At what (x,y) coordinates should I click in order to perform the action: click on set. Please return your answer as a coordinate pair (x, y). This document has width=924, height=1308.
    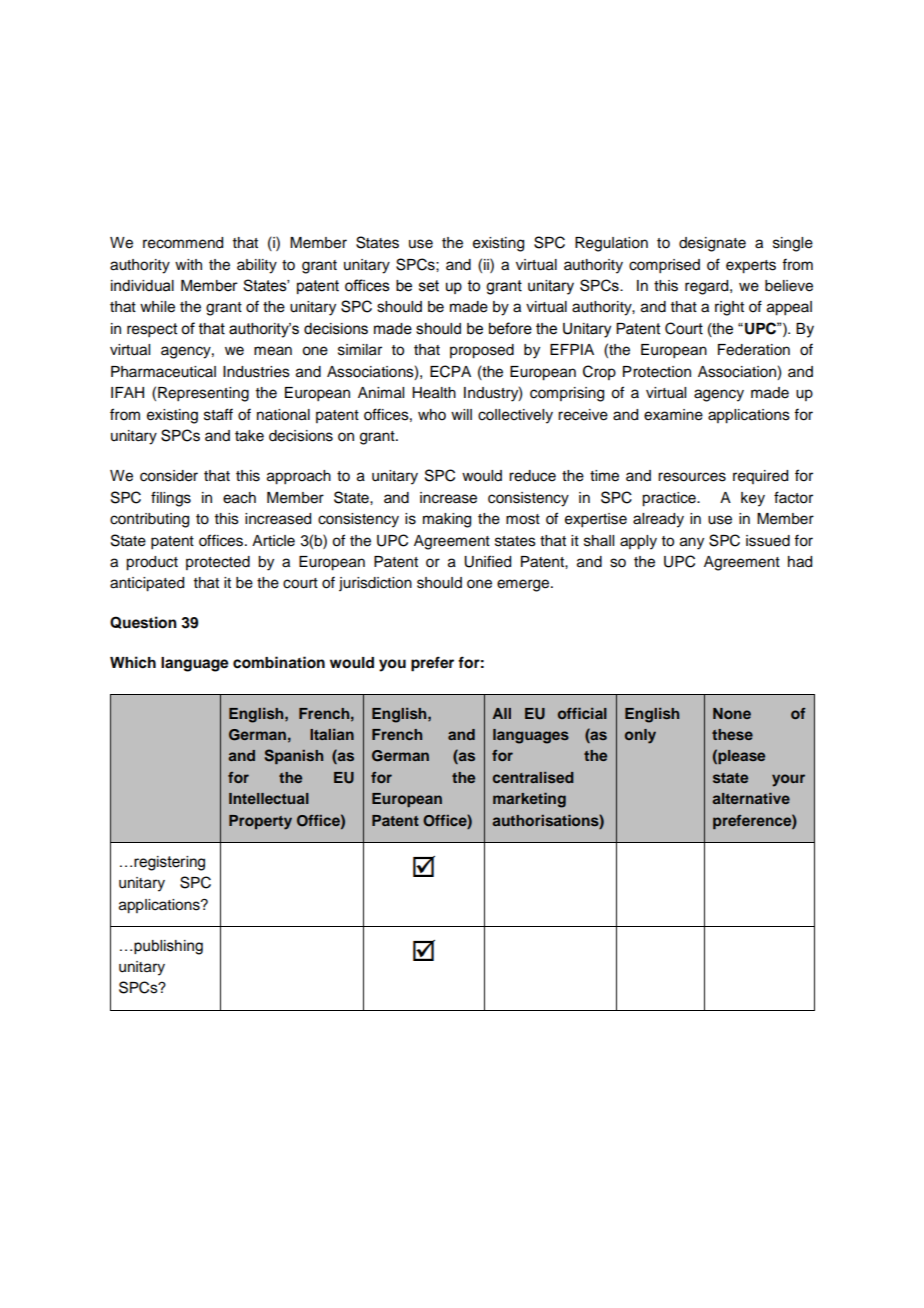
    Looking at the image, I should click on (429, 286).
